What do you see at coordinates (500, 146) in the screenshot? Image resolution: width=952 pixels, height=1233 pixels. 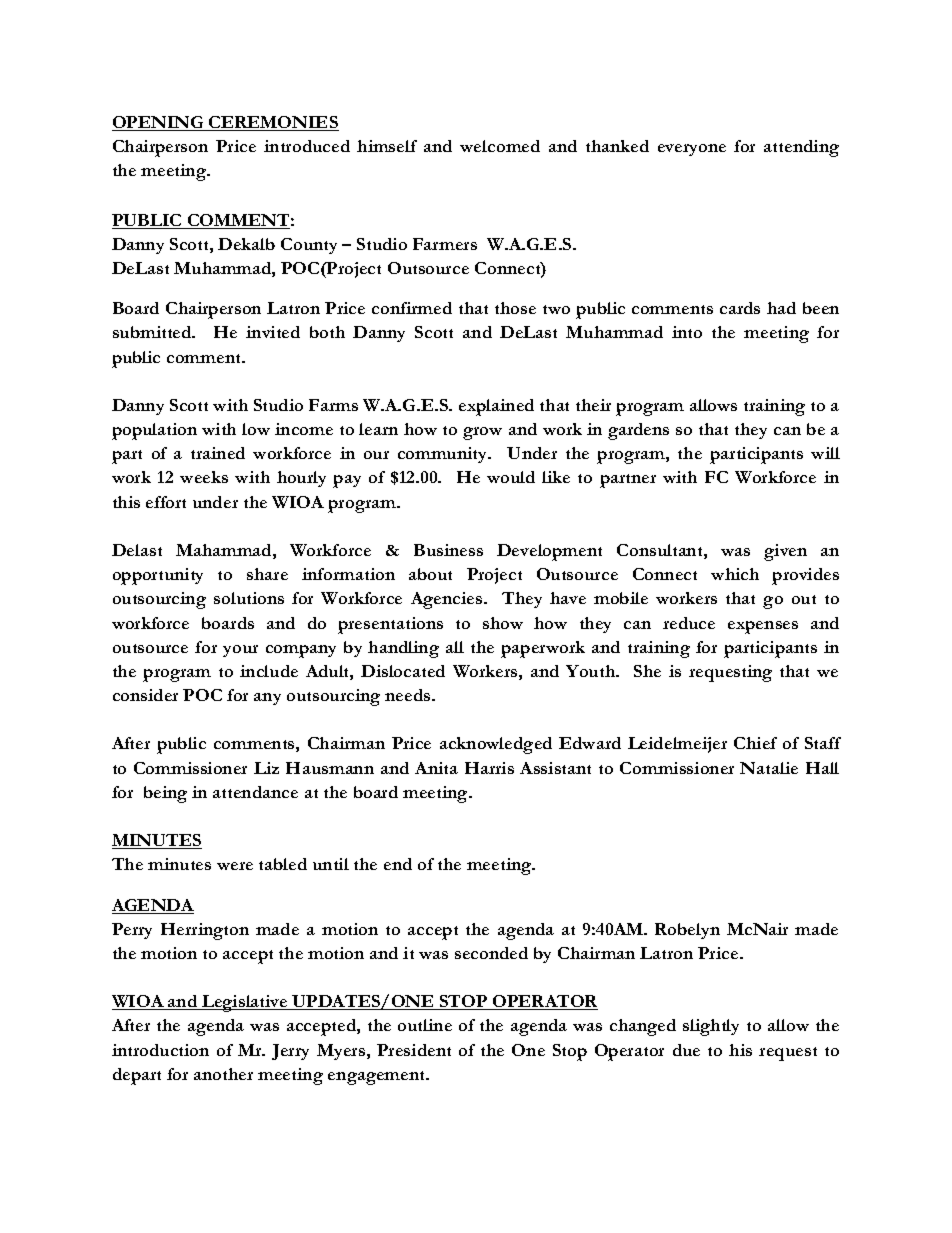 I see `welcomed` at bounding box center [500, 146].
